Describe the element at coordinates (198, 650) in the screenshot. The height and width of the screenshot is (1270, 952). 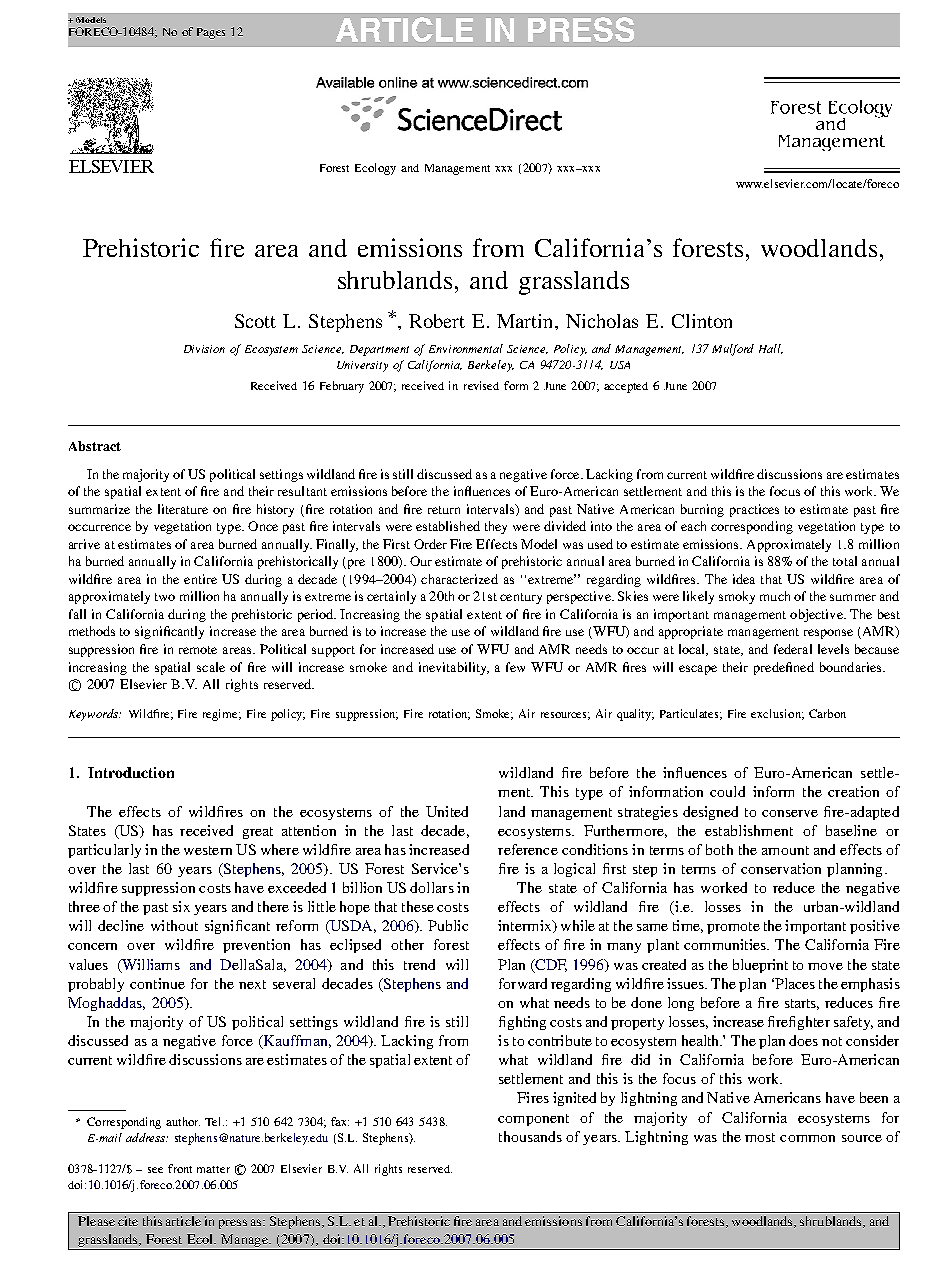
I see `remote` at that location.
